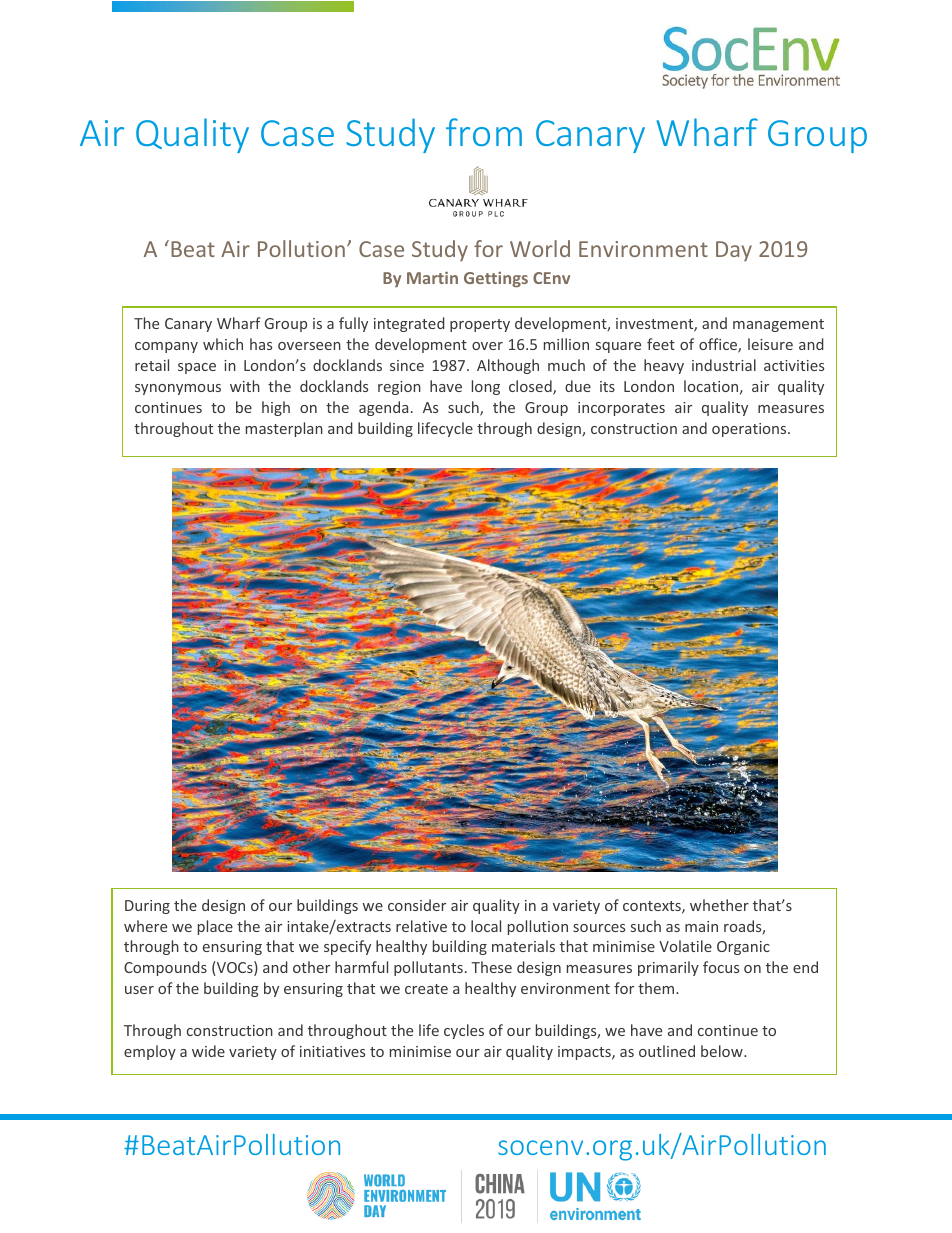 Image resolution: width=952 pixels, height=1233 pixels. What do you see at coordinates (464, 1031) in the screenshot?
I see `cycles` at bounding box center [464, 1031].
